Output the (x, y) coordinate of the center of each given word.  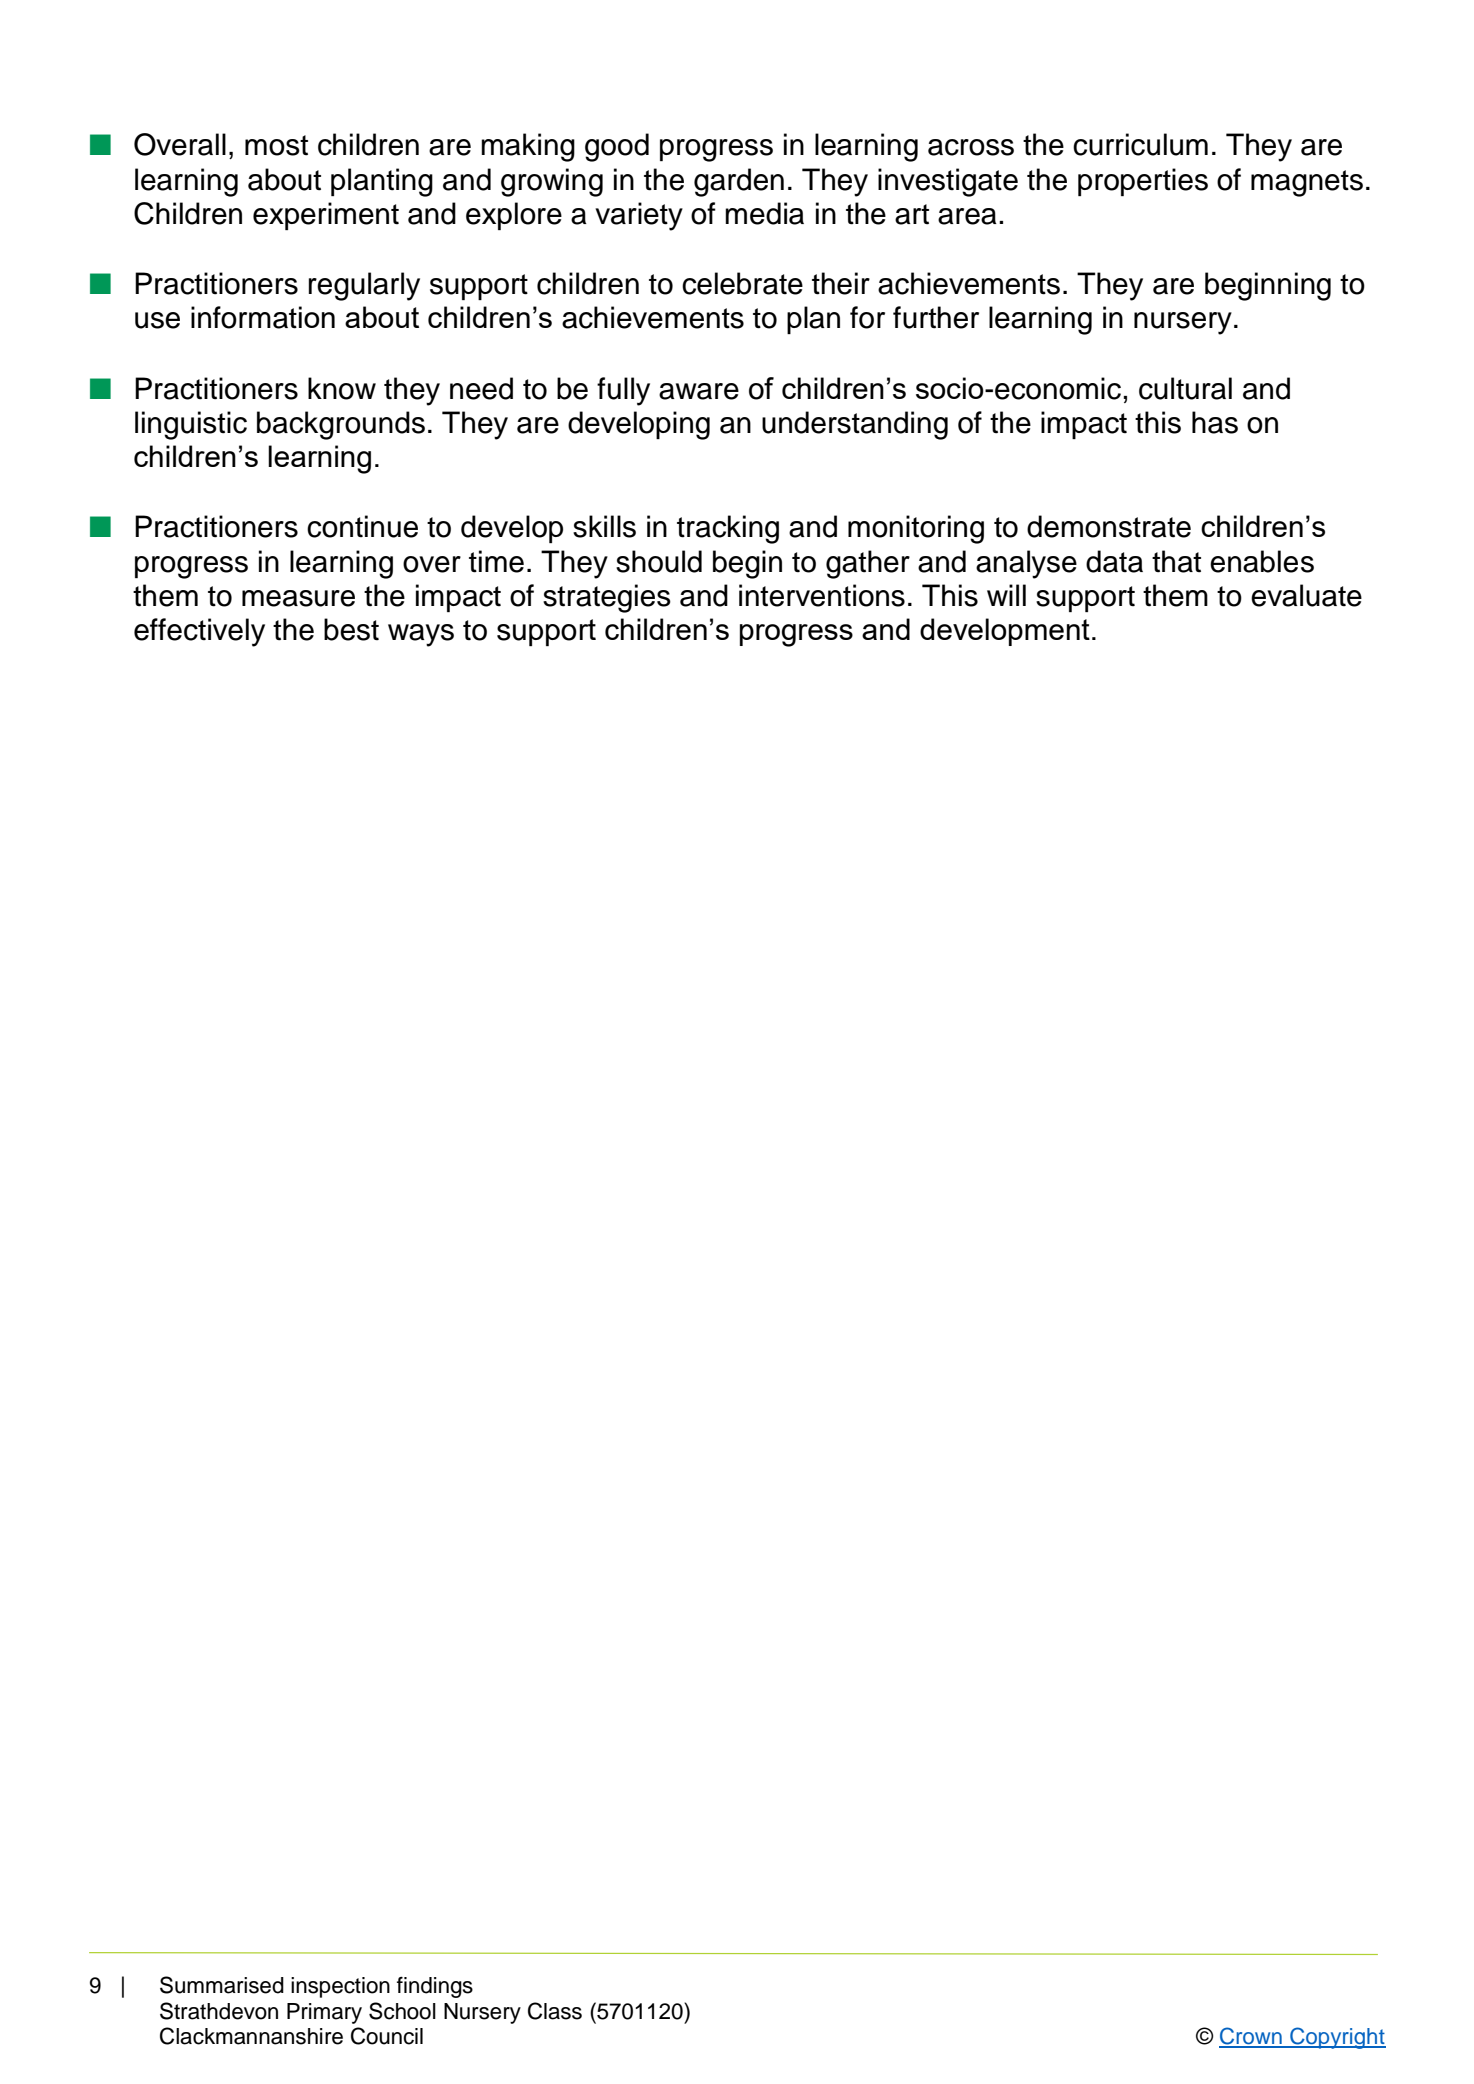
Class (555, 2011)
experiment (326, 216)
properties (1143, 182)
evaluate (1306, 595)
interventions (822, 595)
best (351, 629)
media (764, 213)
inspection (340, 1987)
